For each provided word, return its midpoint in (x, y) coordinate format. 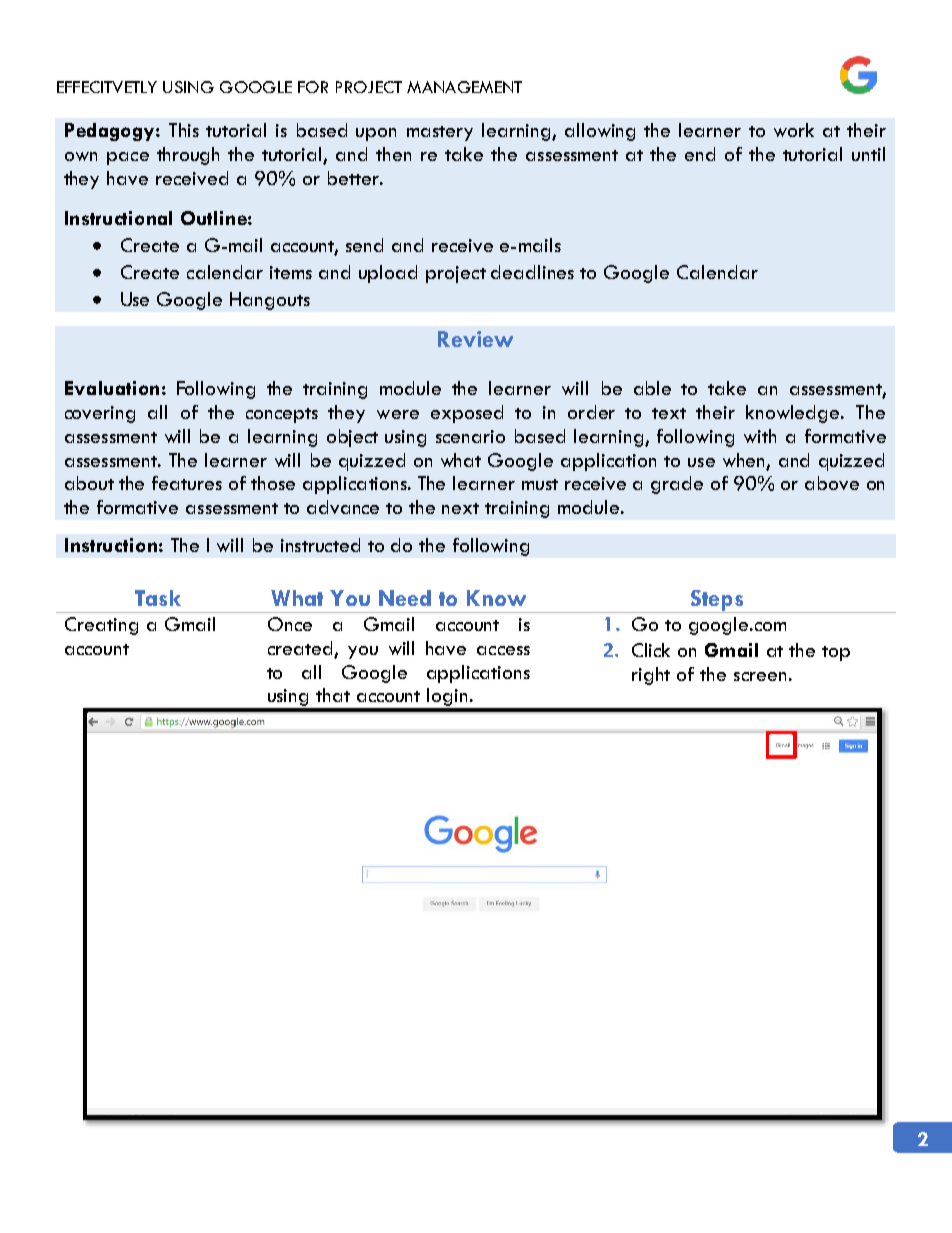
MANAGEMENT (464, 87)
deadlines (532, 272)
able (652, 388)
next (460, 508)
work (794, 130)
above (832, 483)
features (187, 483)
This (184, 130)
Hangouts (270, 301)
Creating (101, 626)
